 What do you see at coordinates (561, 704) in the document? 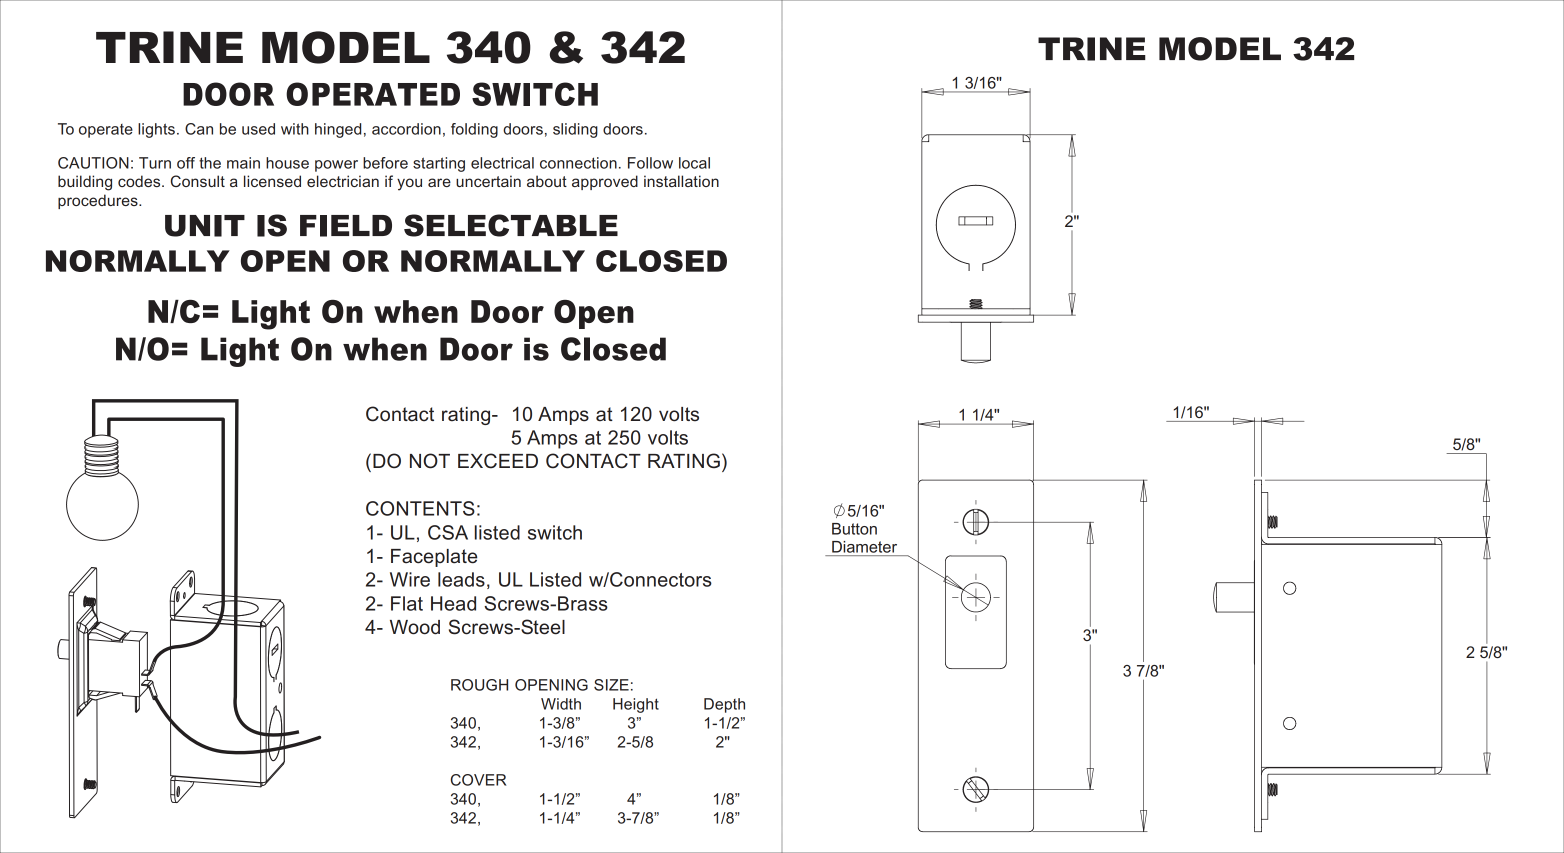
I see `Width` at bounding box center [561, 704].
